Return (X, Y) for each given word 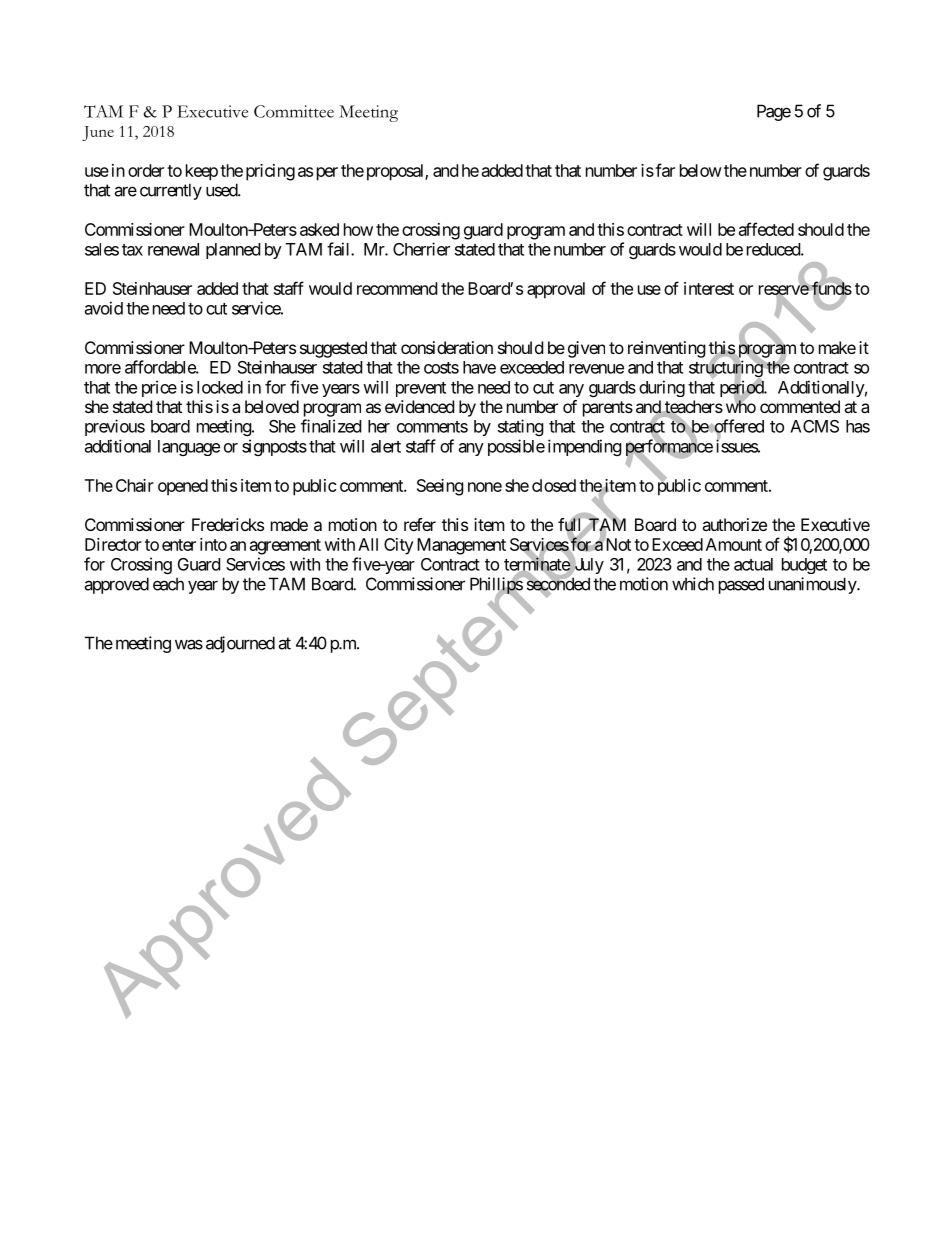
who (741, 406)
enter (179, 545)
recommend (397, 288)
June (98, 133)
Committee (294, 111)
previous (115, 427)
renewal (173, 249)
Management (461, 546)
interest (709, 288)
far (664, 170)
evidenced (419, 406)
